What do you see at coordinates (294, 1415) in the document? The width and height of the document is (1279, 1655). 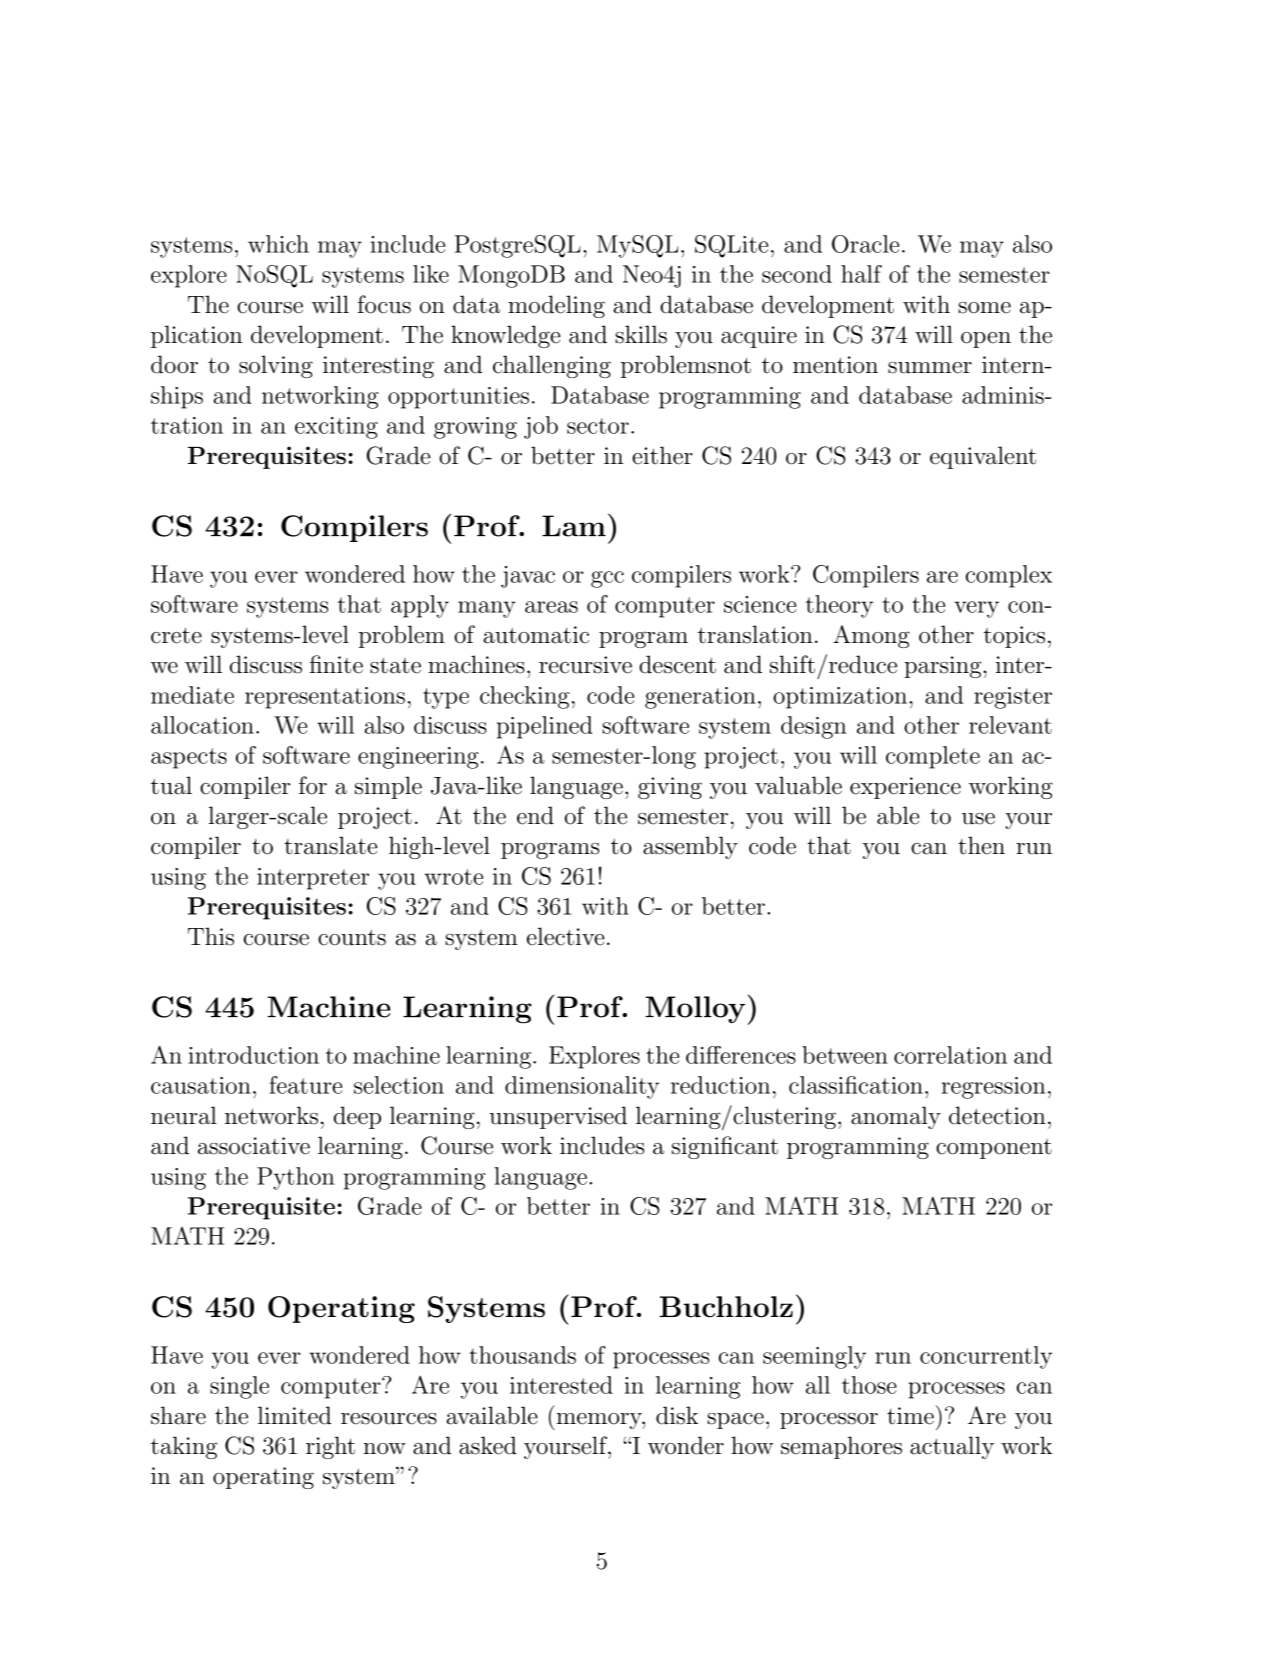 I see `limited` at bounding box center [294, 1415].
